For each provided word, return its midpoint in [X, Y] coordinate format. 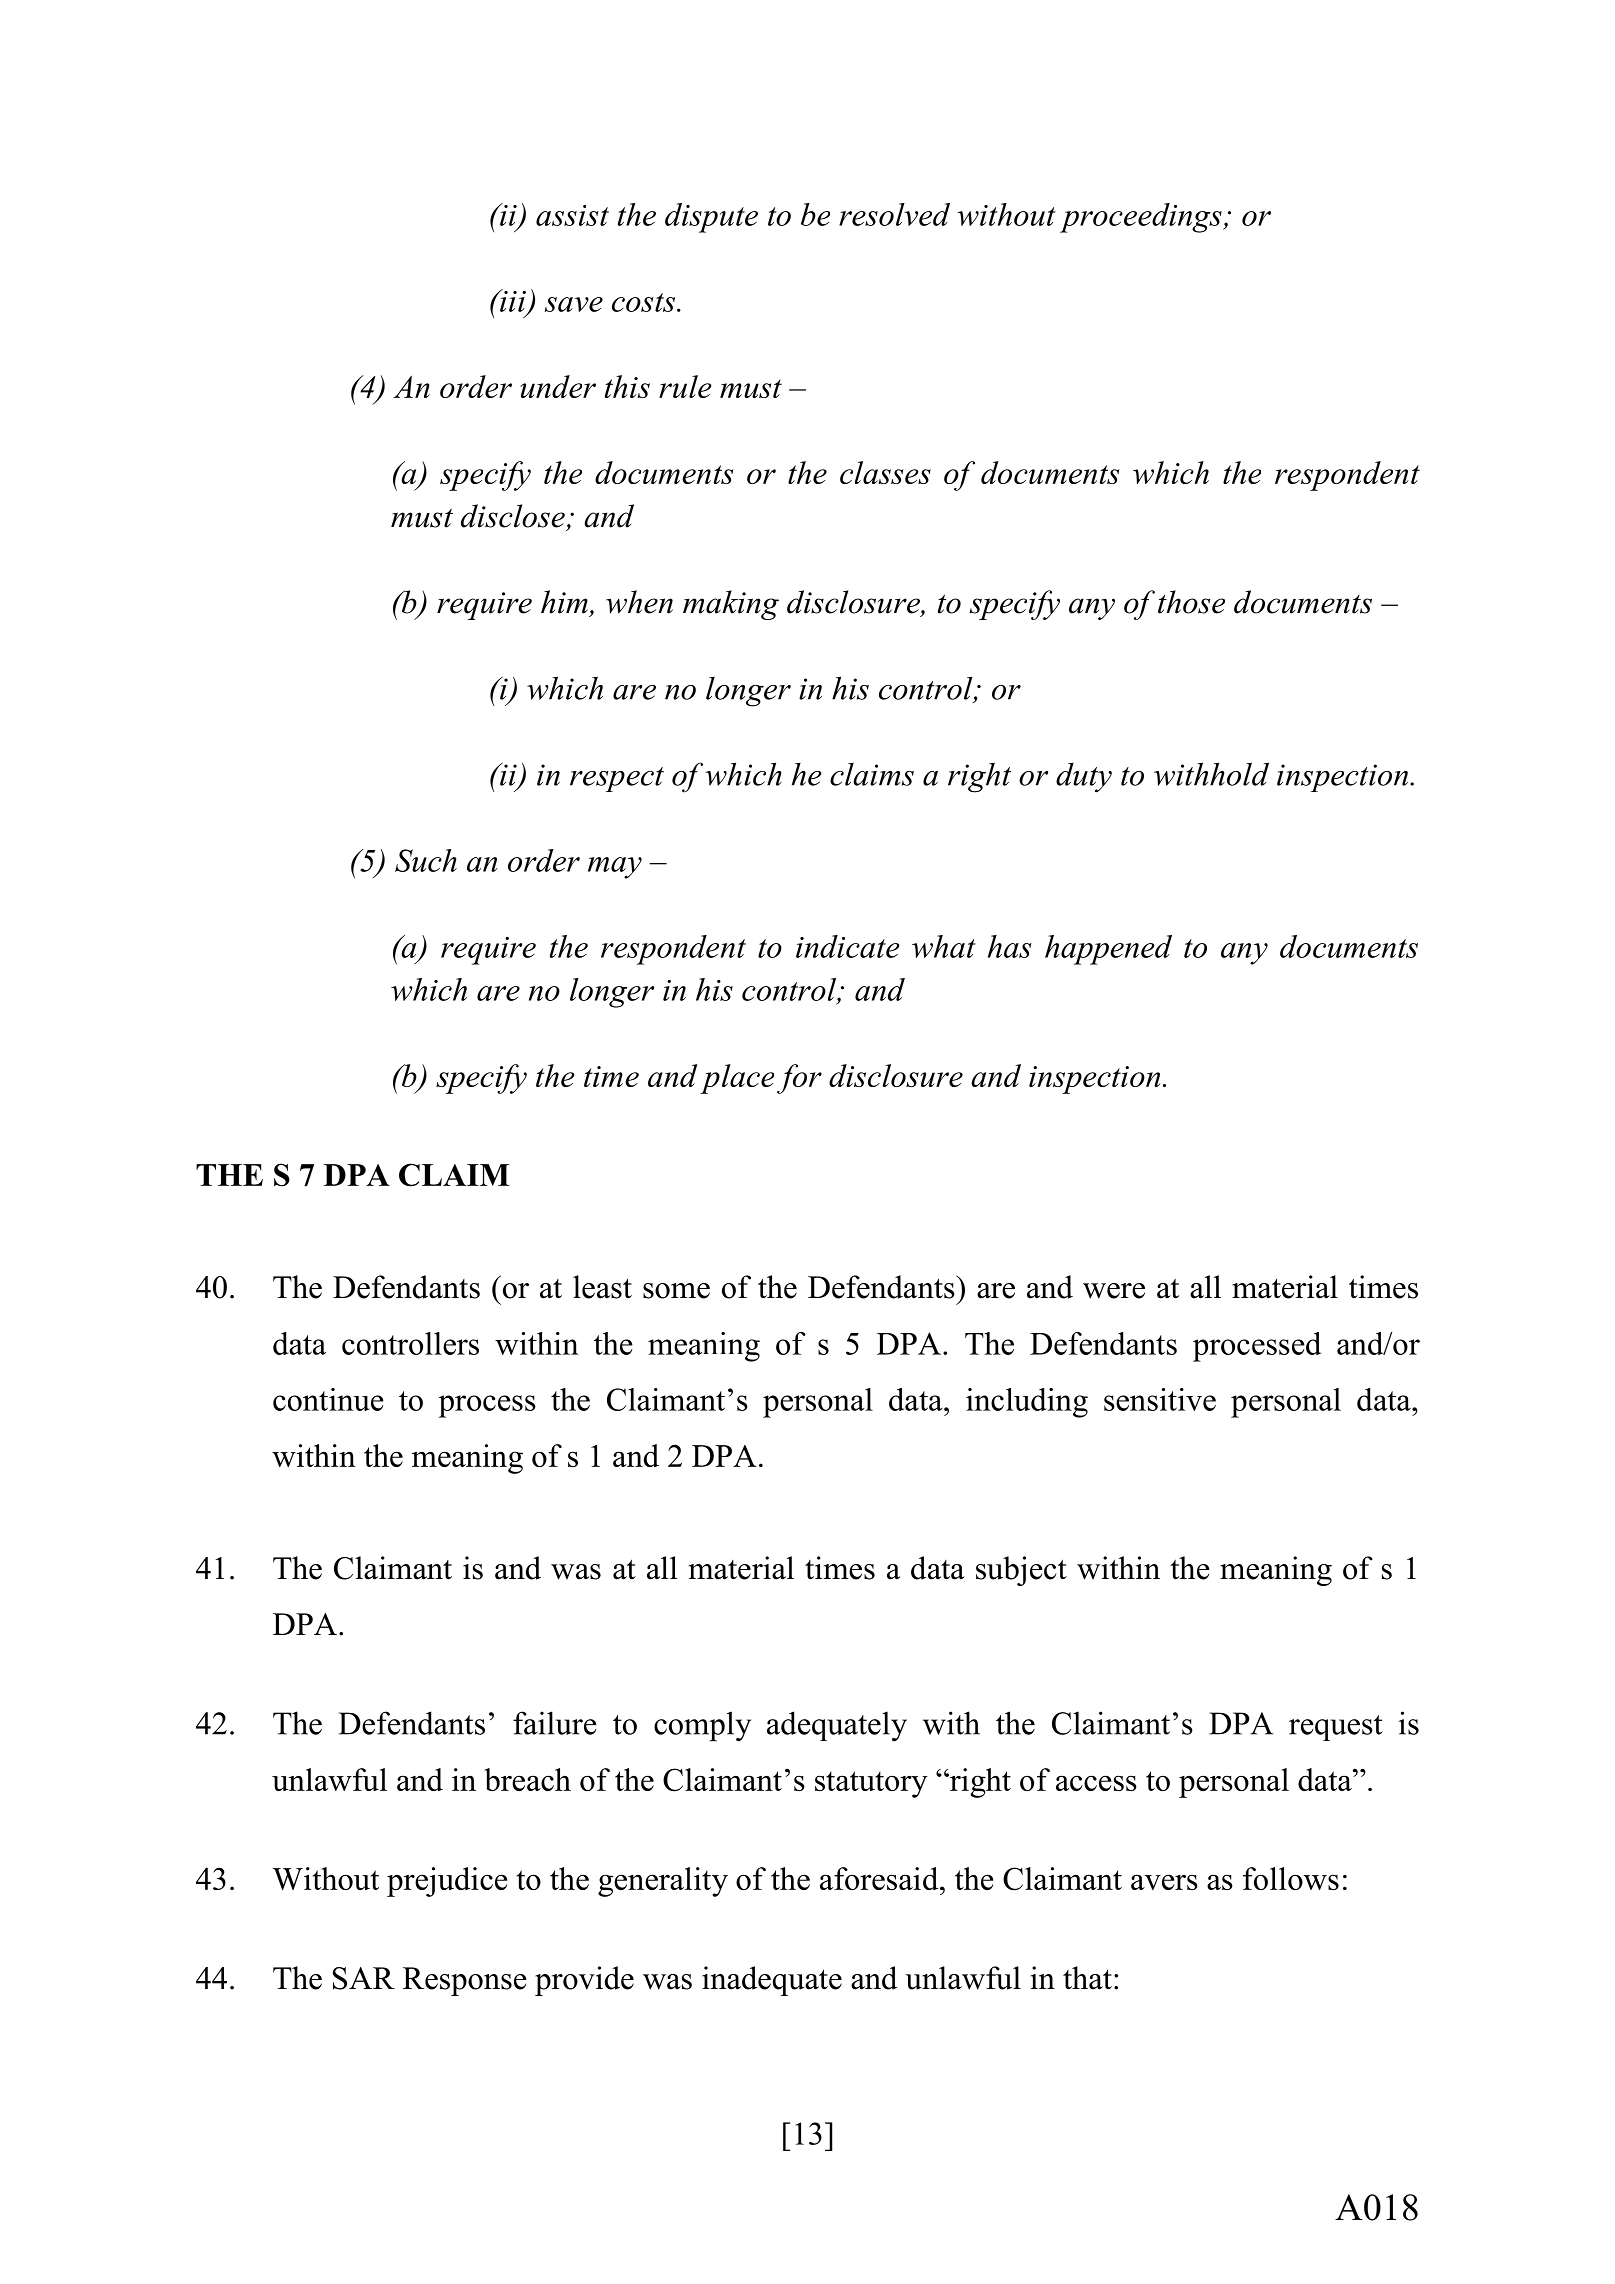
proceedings [1142, 218]
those [1191, 602]
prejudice [447, 1882]
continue [328, 1399]
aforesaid [880, 1878]
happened [1108, 950]
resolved [894, 214]
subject [1021, 1571]
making [731, 605]
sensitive [1160, 1399]
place [737, 1079]
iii [513, 301]
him [564, 602]
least [602, 1287]
